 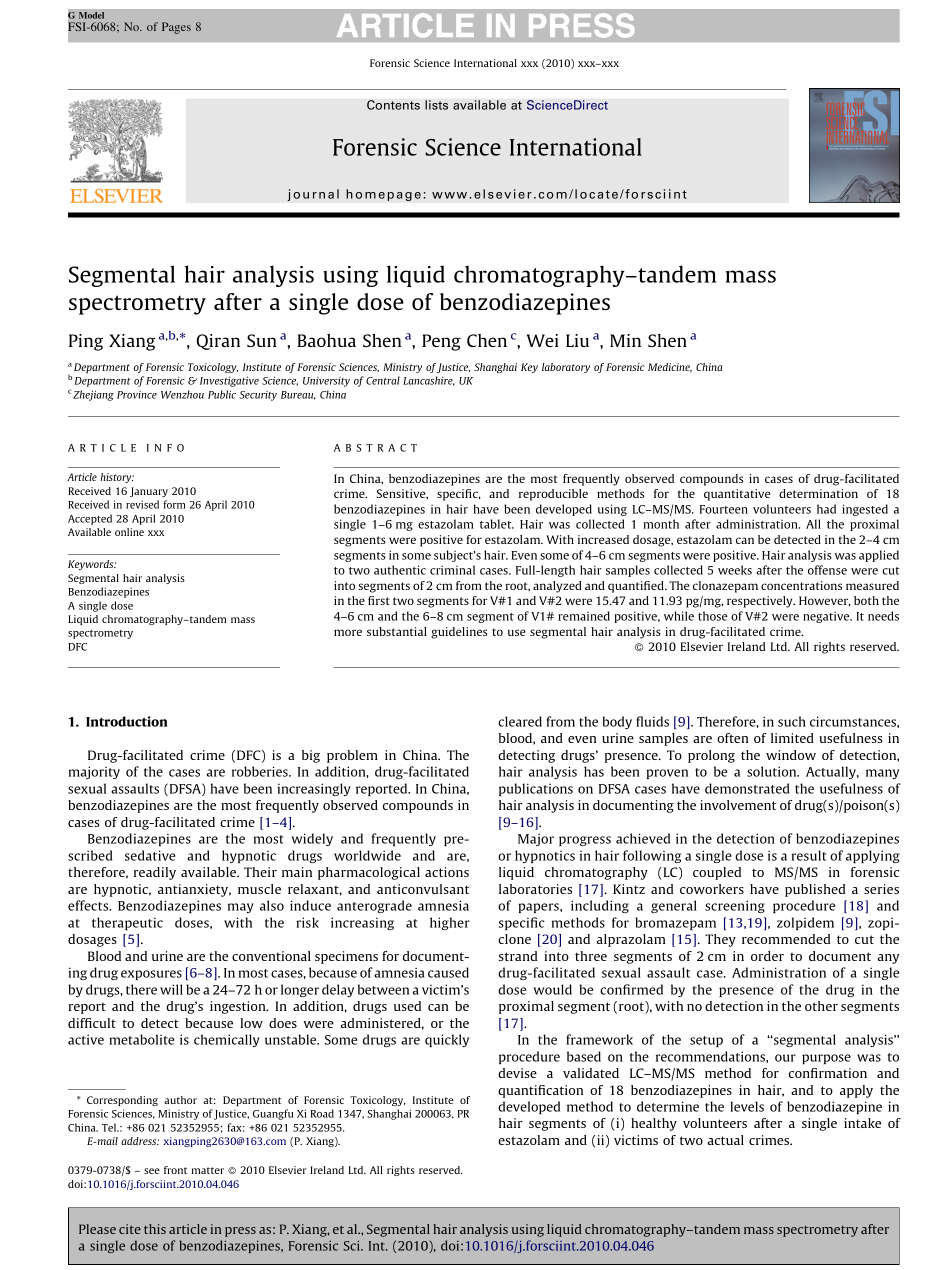 I want to click on front, so click(x=175, y=1170).
